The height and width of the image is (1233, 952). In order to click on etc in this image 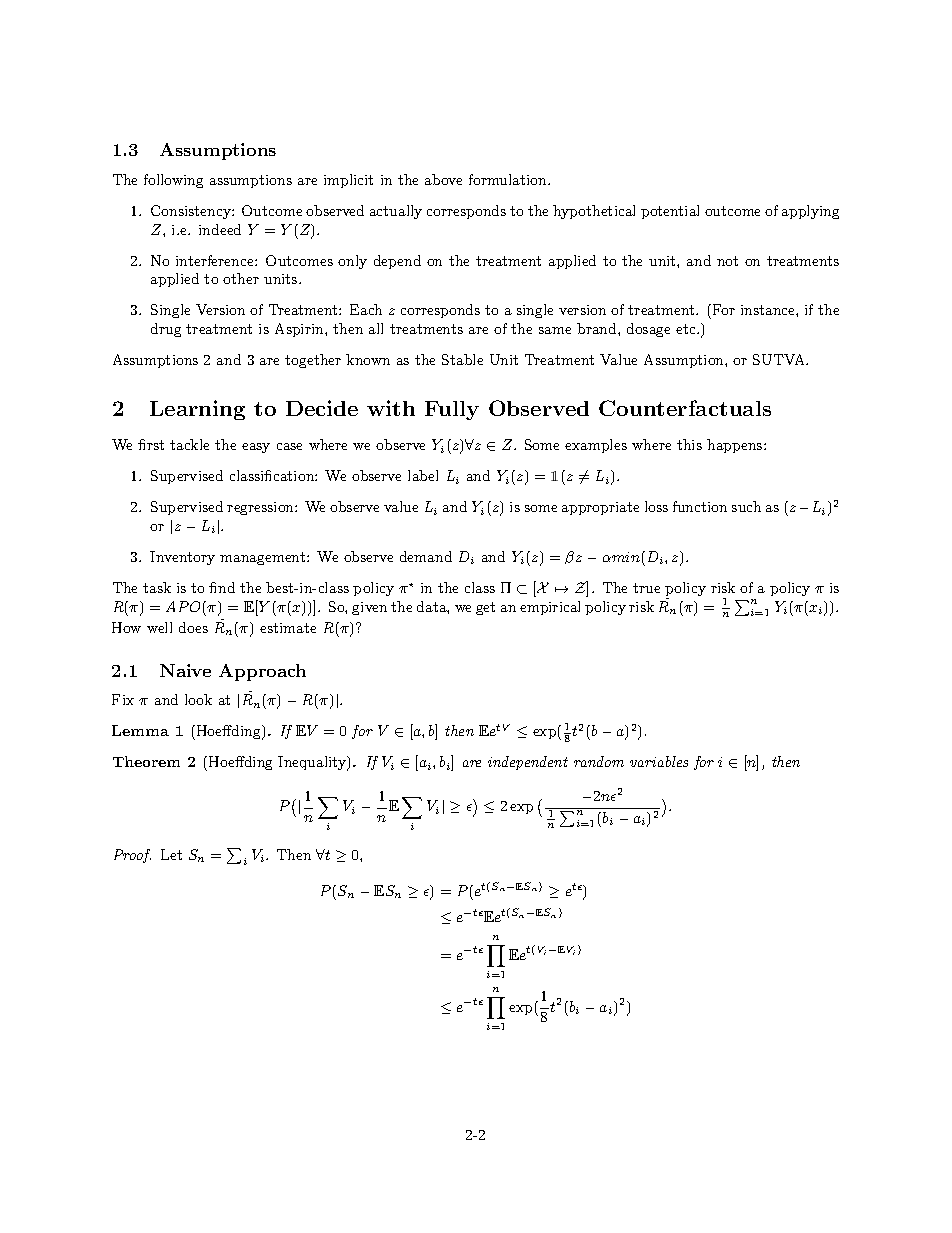, I will do `click(687, 329)`.
